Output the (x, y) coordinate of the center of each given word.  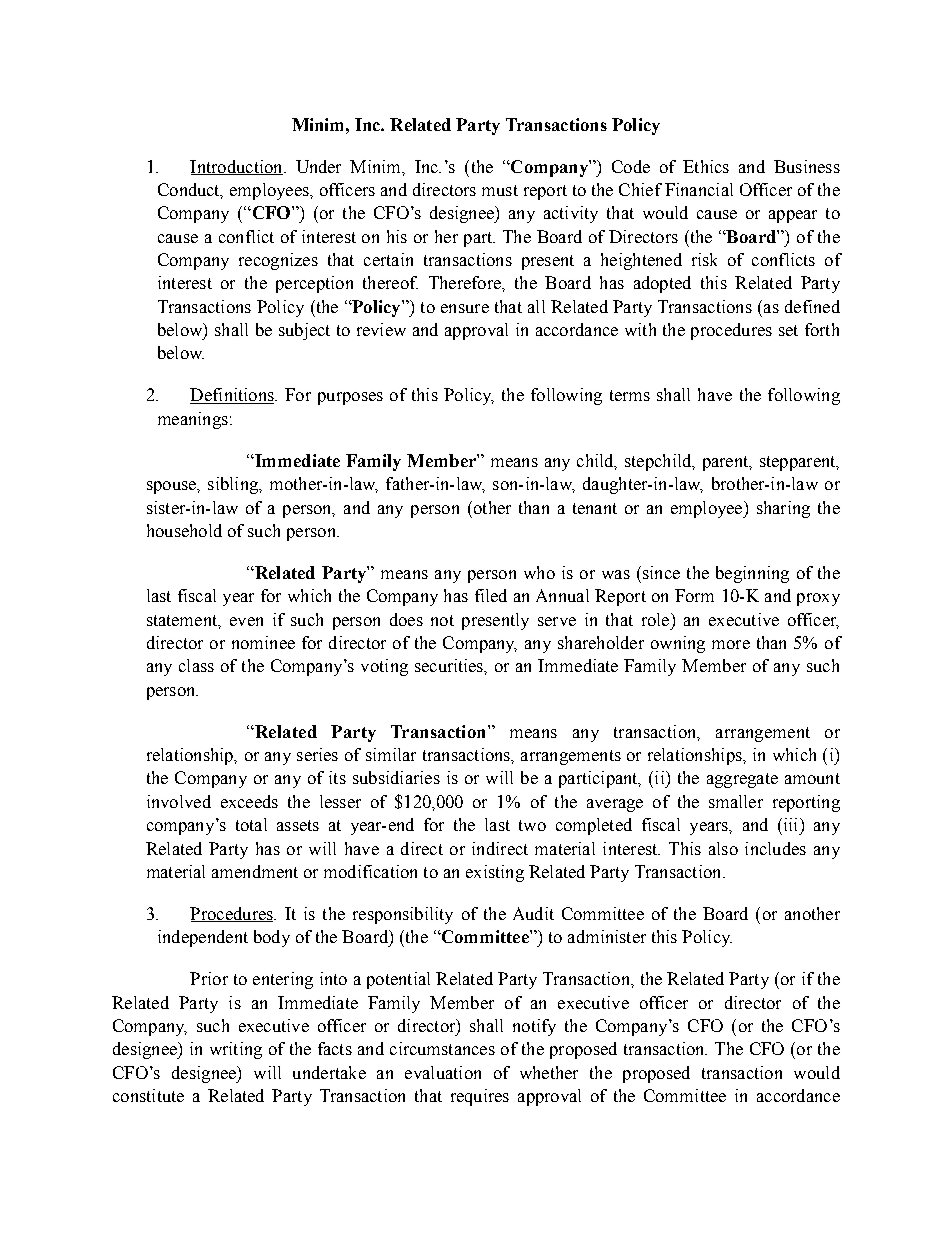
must (500, 190)
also (723, 848)
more (731, 644)
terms (630, 395)
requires (480, 1097)
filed (491, 595)
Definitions (233, 396)
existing (495, 873)
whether (549, 1072)
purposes (350, 398)
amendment (255, 871)
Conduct (190, 191)
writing (236, 1050)
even (246, 621)
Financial (699, 189)
